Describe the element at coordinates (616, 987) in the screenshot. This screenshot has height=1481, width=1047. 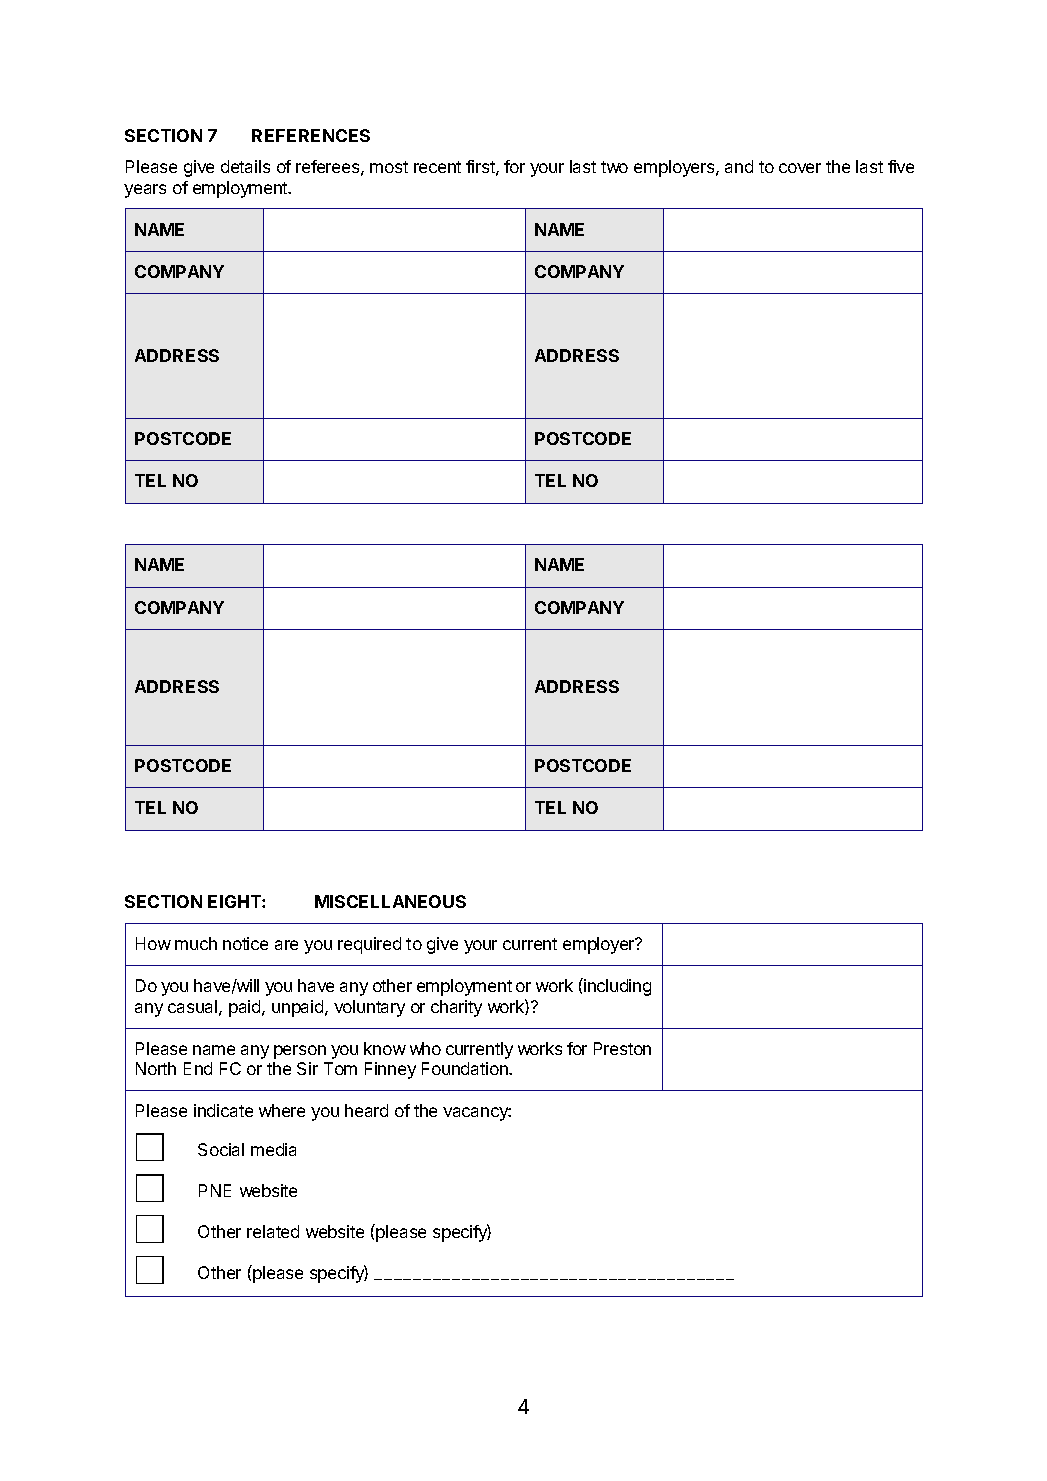
I see `including` at that location.
